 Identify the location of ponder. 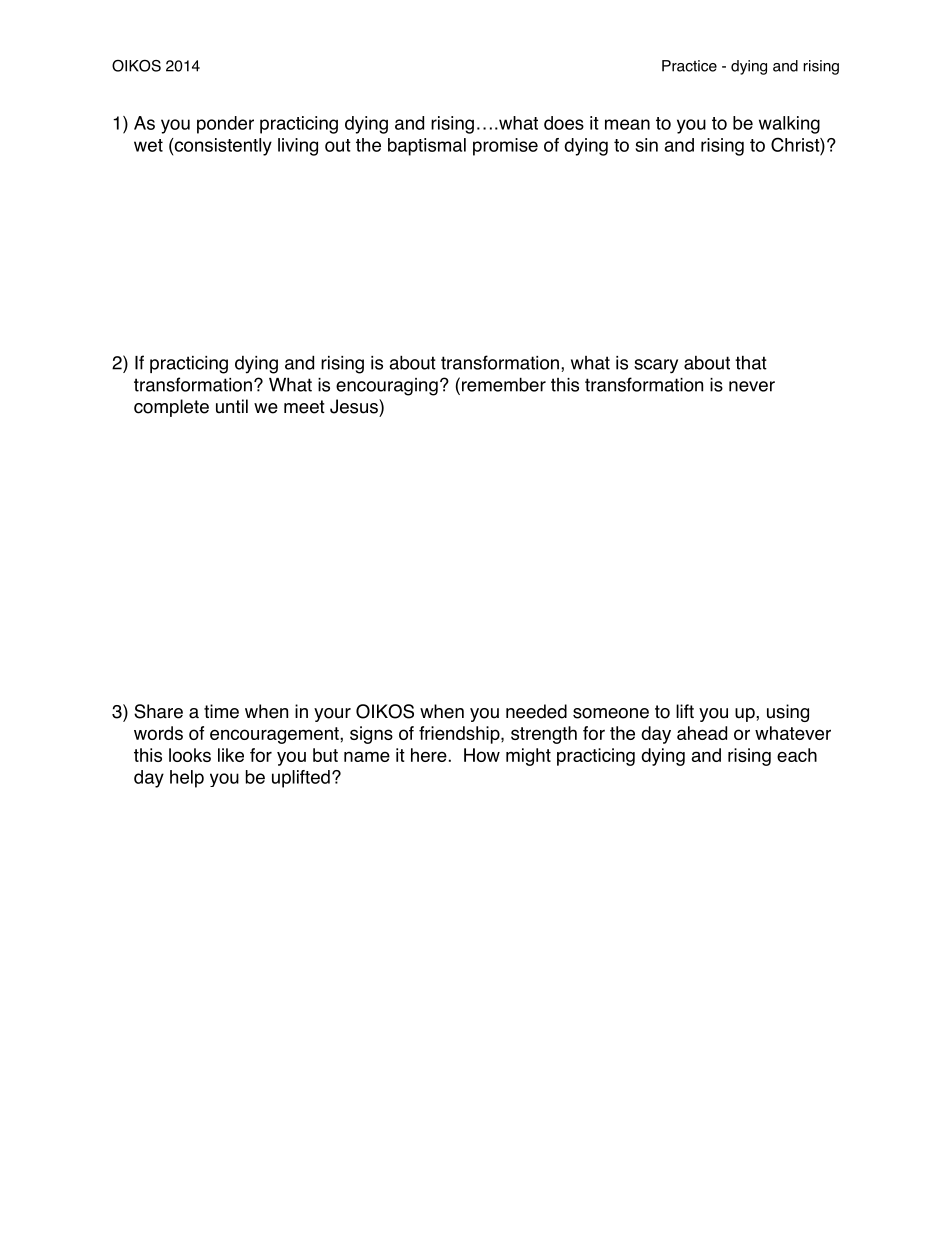
(225, 125).
